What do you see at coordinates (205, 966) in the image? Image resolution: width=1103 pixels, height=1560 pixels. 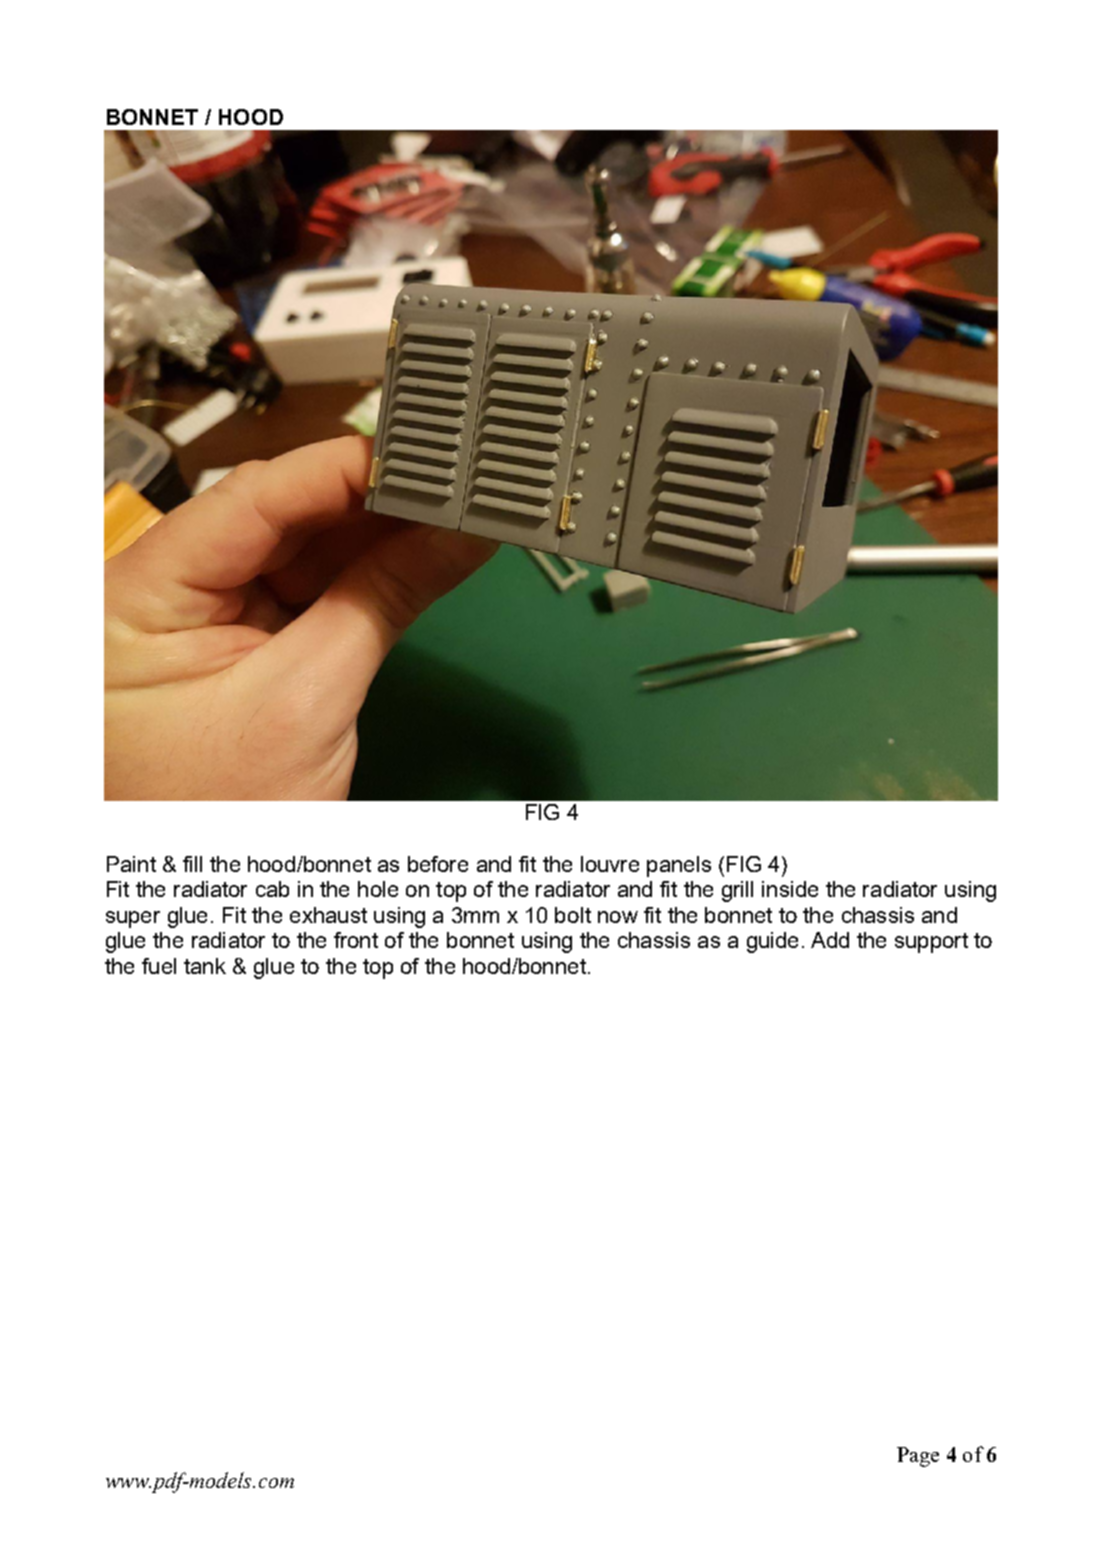 I see `tank` at bounding box center [205, 966].
